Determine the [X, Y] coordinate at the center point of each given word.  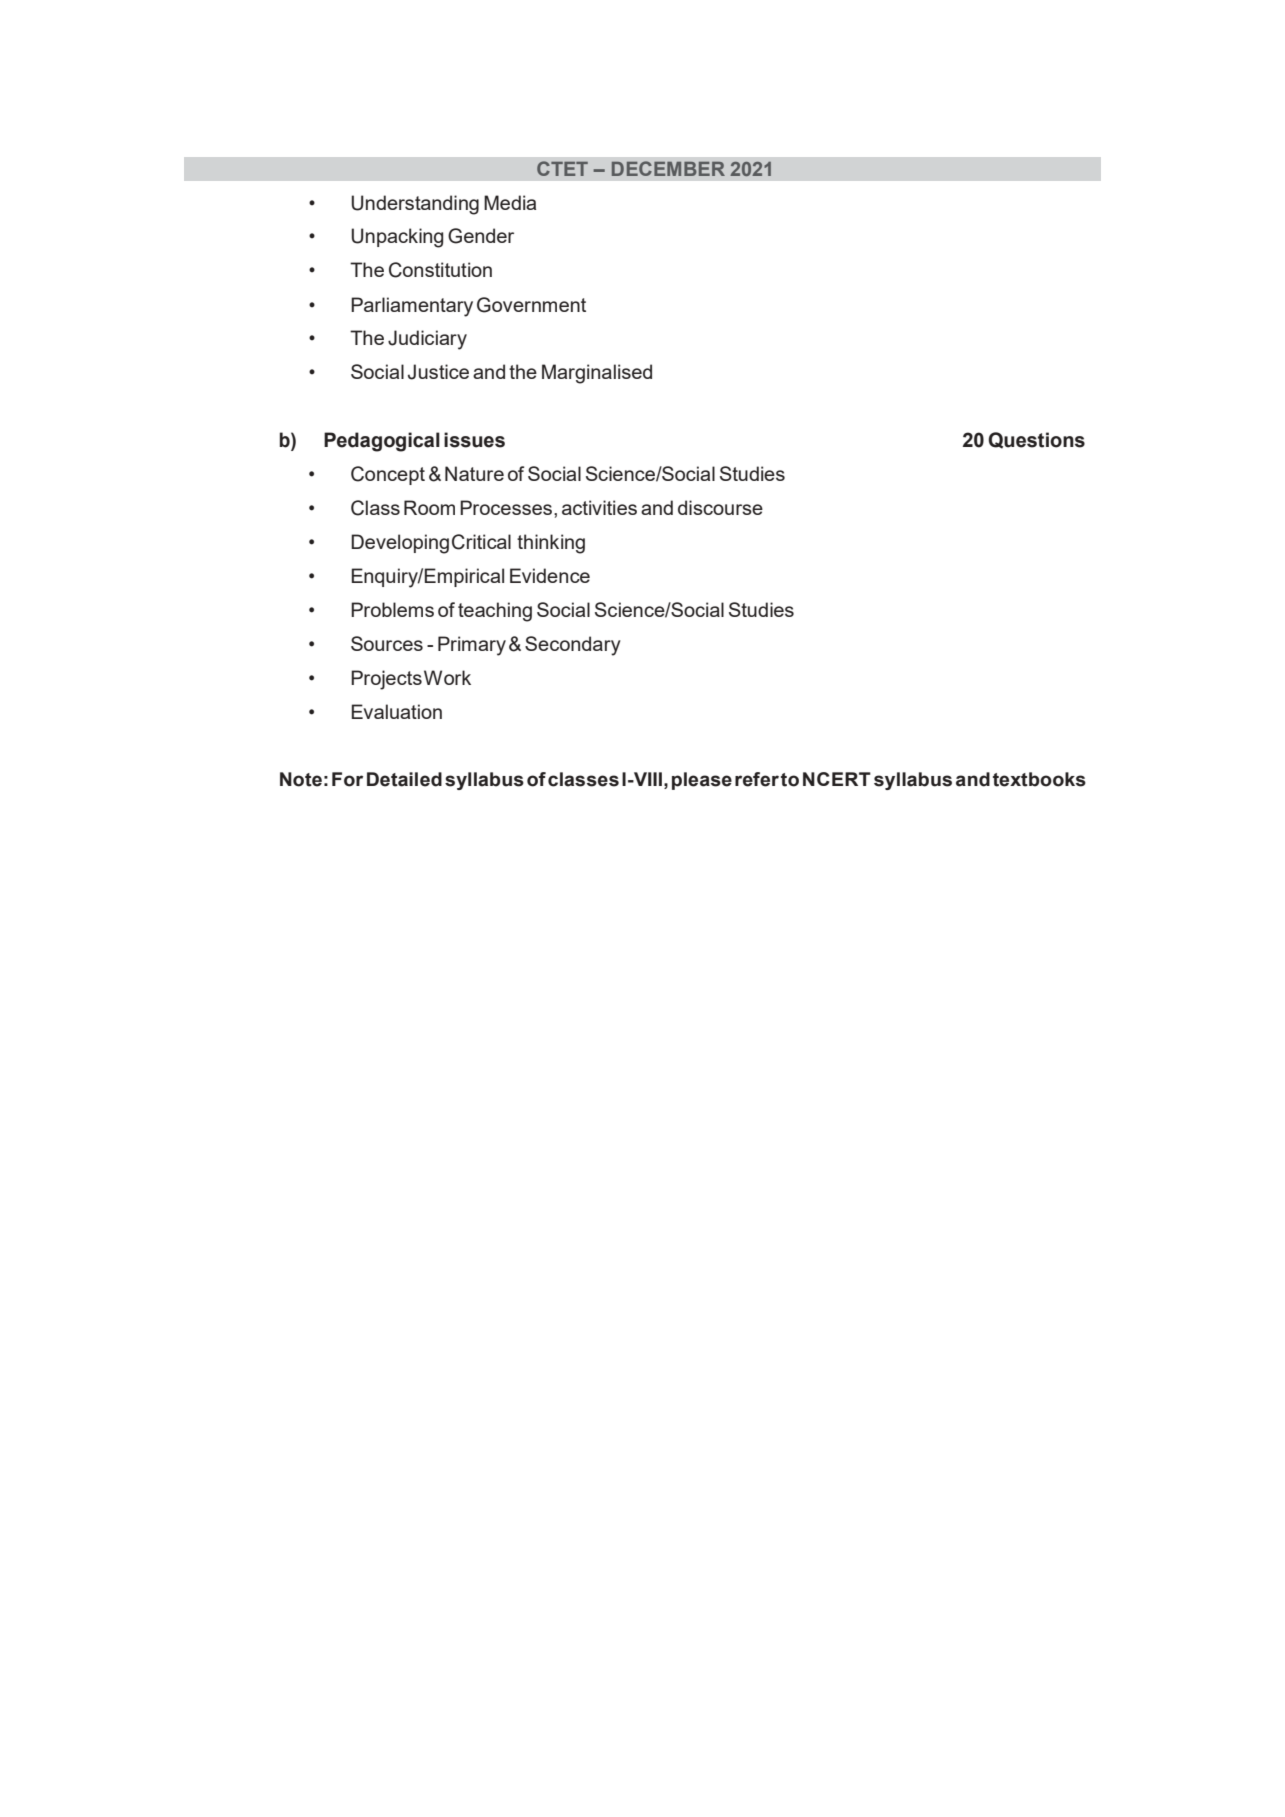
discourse [720, 507]
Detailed [404, 779]
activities [599, 507]
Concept [388, 475]
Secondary [573, 646]
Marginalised [597, 374]
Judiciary [427, 340]
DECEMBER [668, 168]
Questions [1036, 440]
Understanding [415, 205]
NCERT [837, 779]
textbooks [1039, 779]
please [702, 781]
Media [510, 202]
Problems [392, 609]
